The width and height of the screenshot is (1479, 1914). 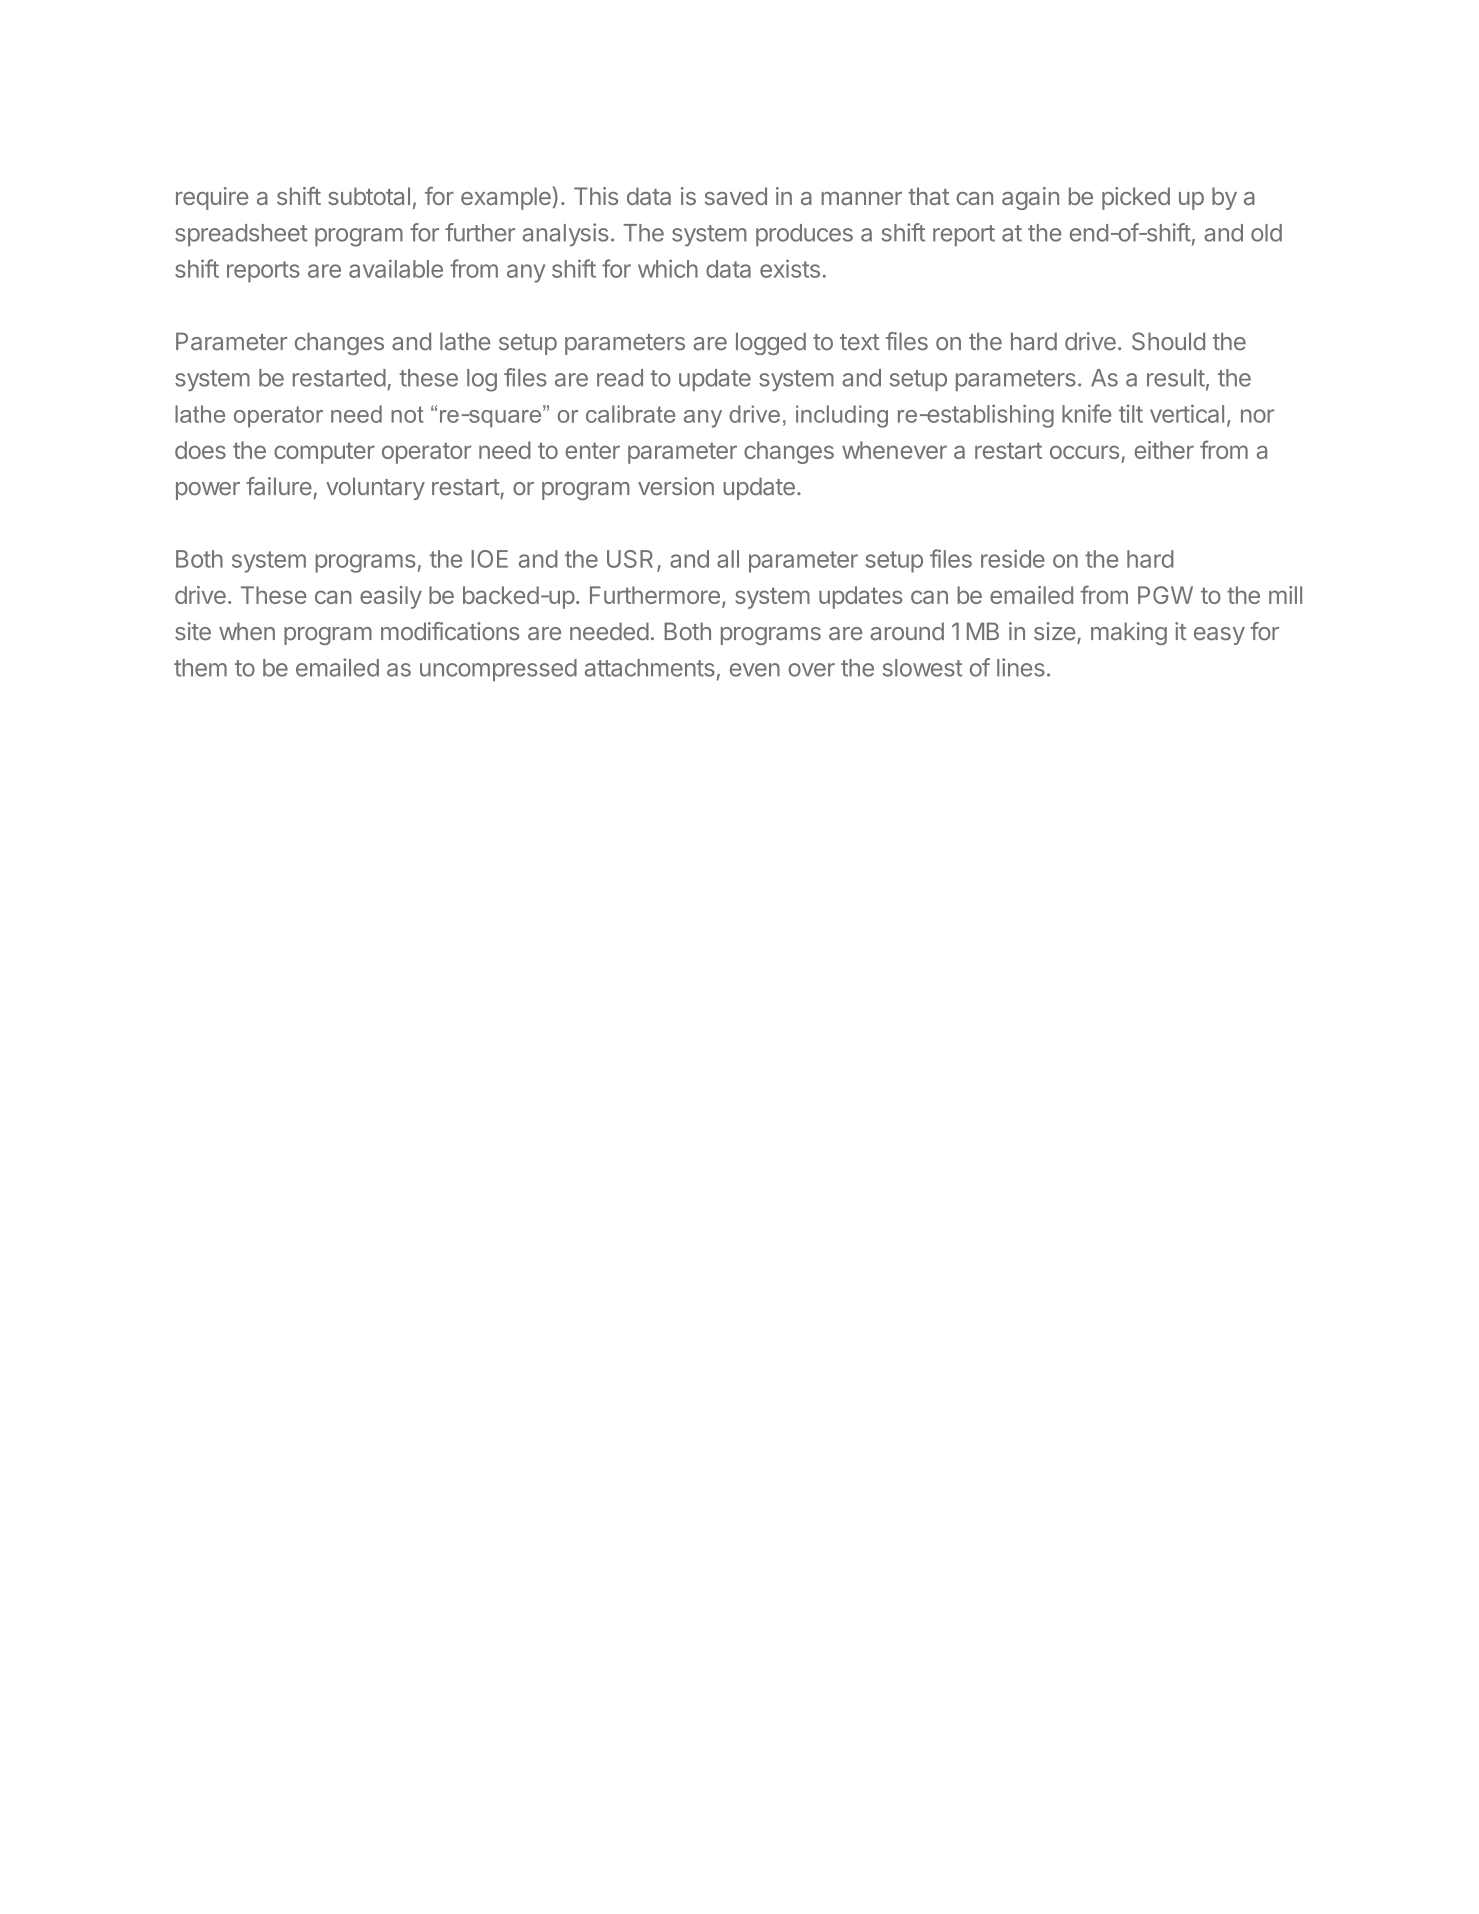 I want to click on even, so click(x=755, y=670).
